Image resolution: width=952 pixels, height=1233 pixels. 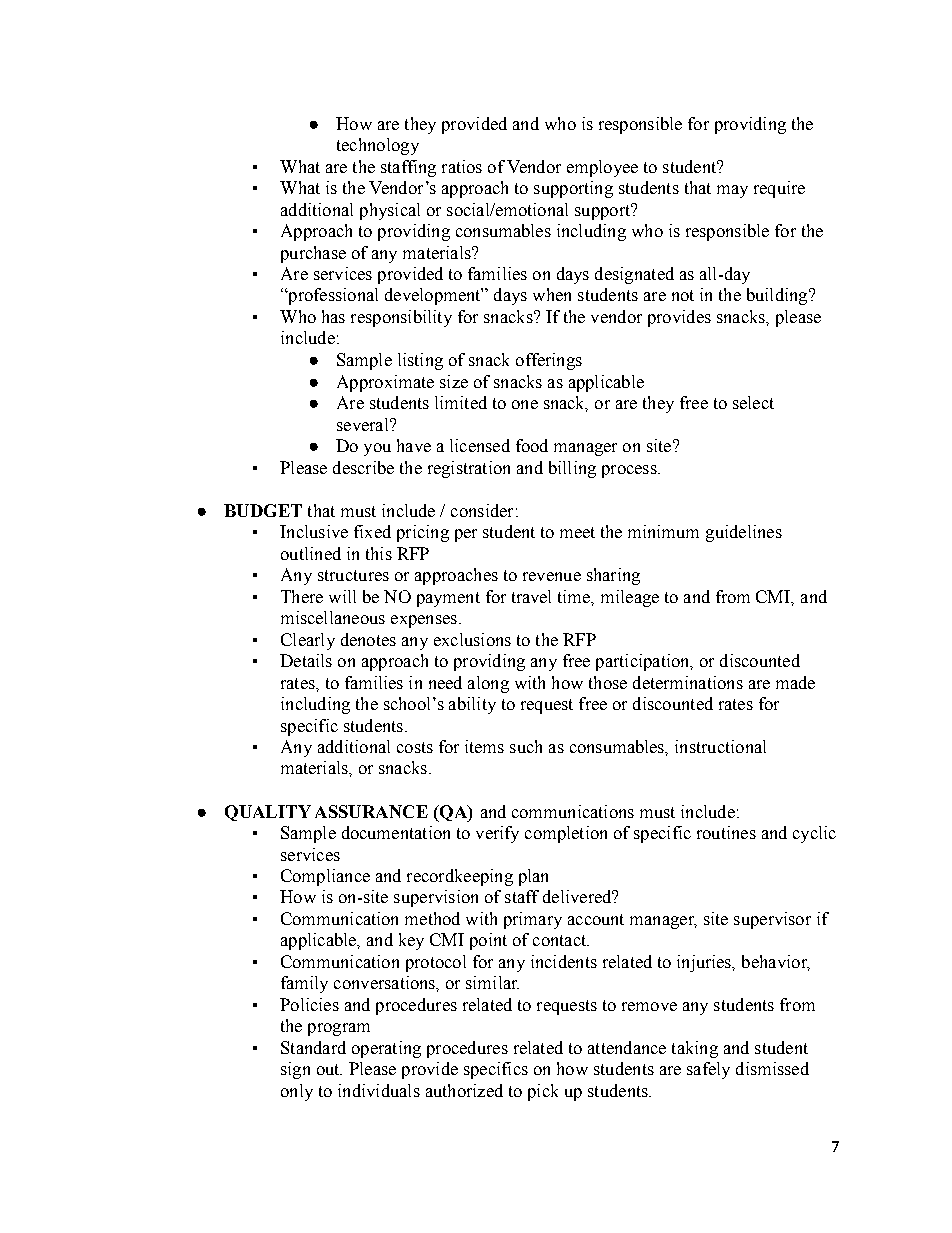 I want to click on such, so click(x=526, y=746).
